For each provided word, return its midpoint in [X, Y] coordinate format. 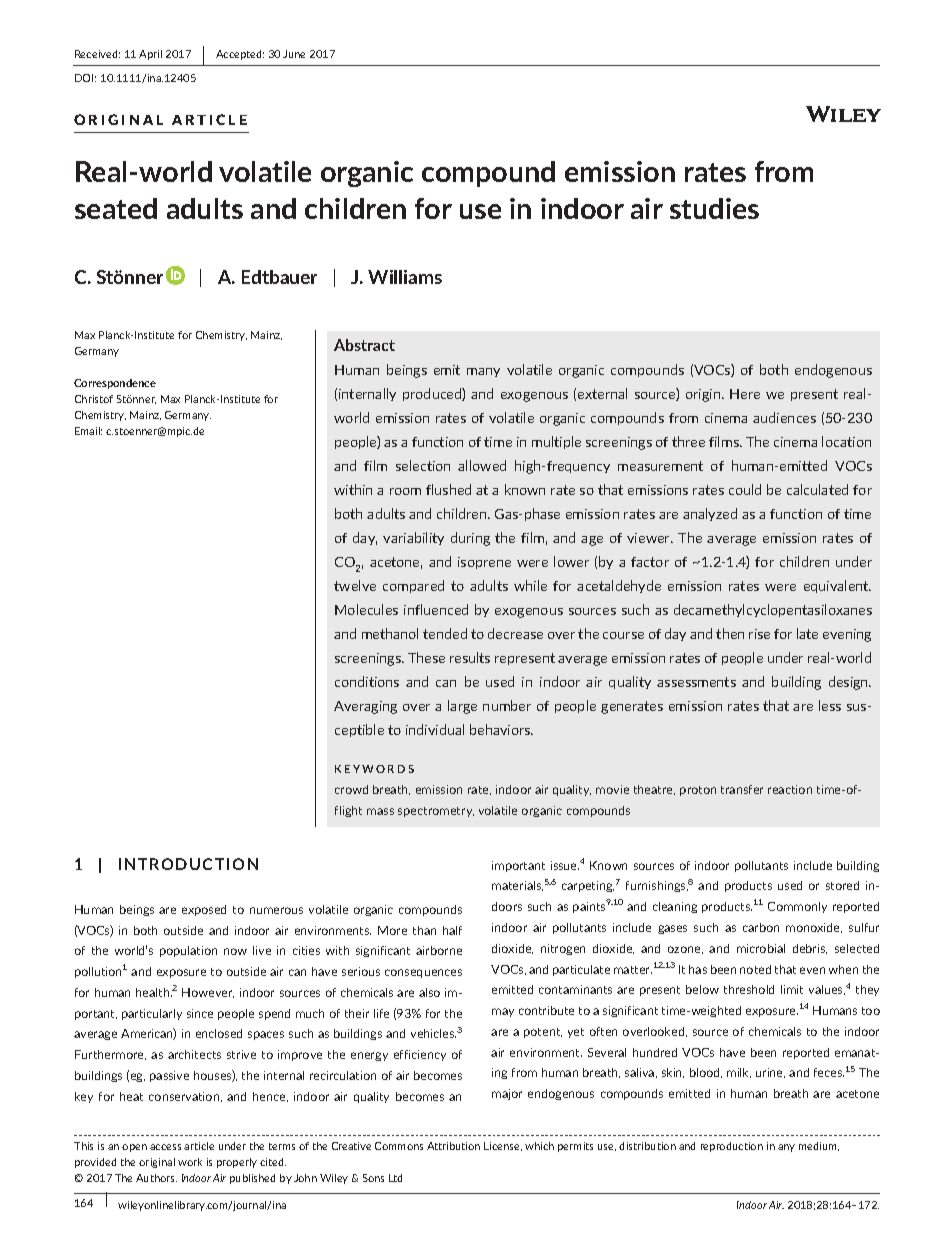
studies [714, 208]
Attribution [453, 1146]
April [150, 55]
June [294, 54]
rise [759, 634]
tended [445, 633]
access [165, 1147]
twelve [355, 585]
